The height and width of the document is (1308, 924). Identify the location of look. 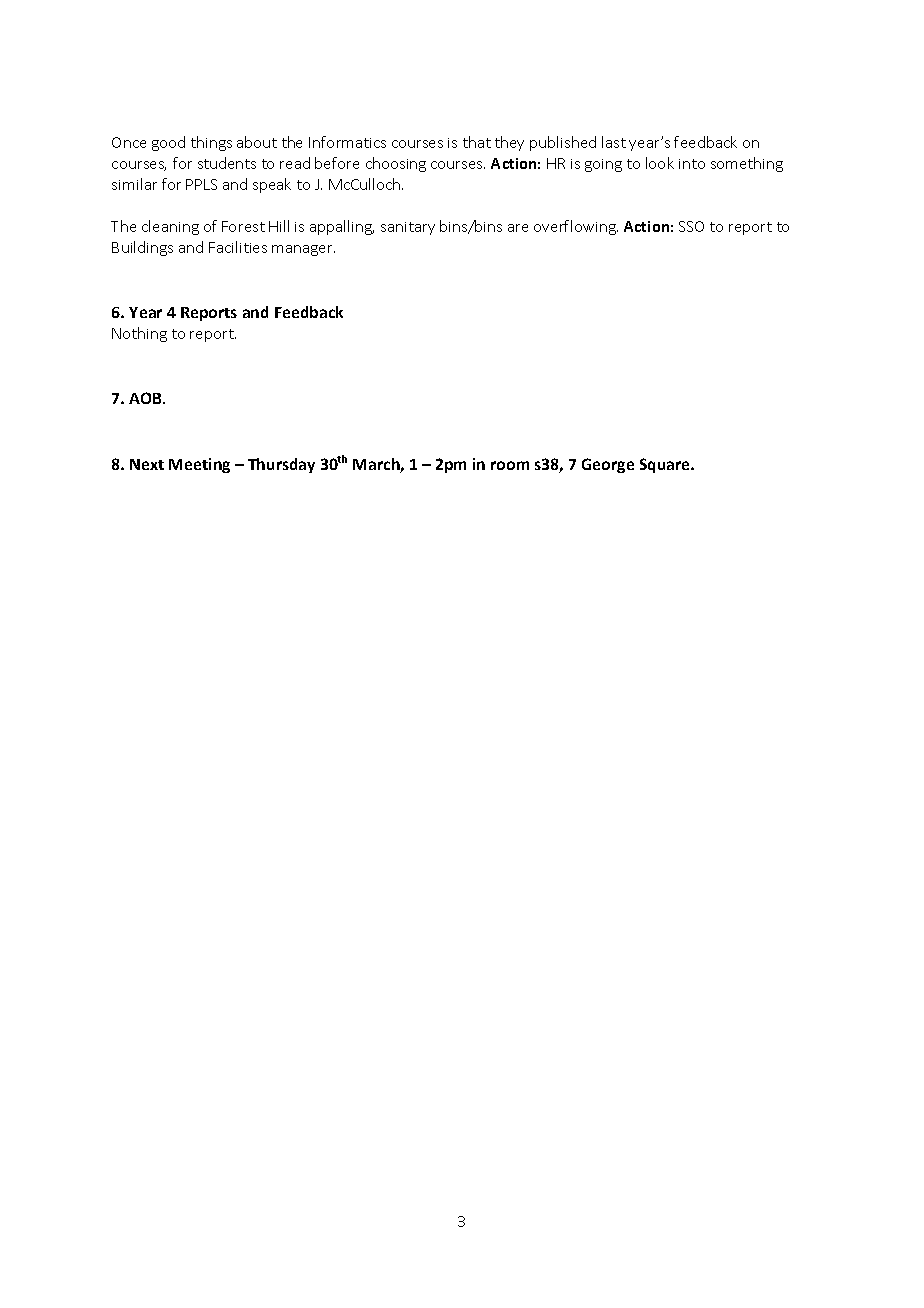
(660, 163).
